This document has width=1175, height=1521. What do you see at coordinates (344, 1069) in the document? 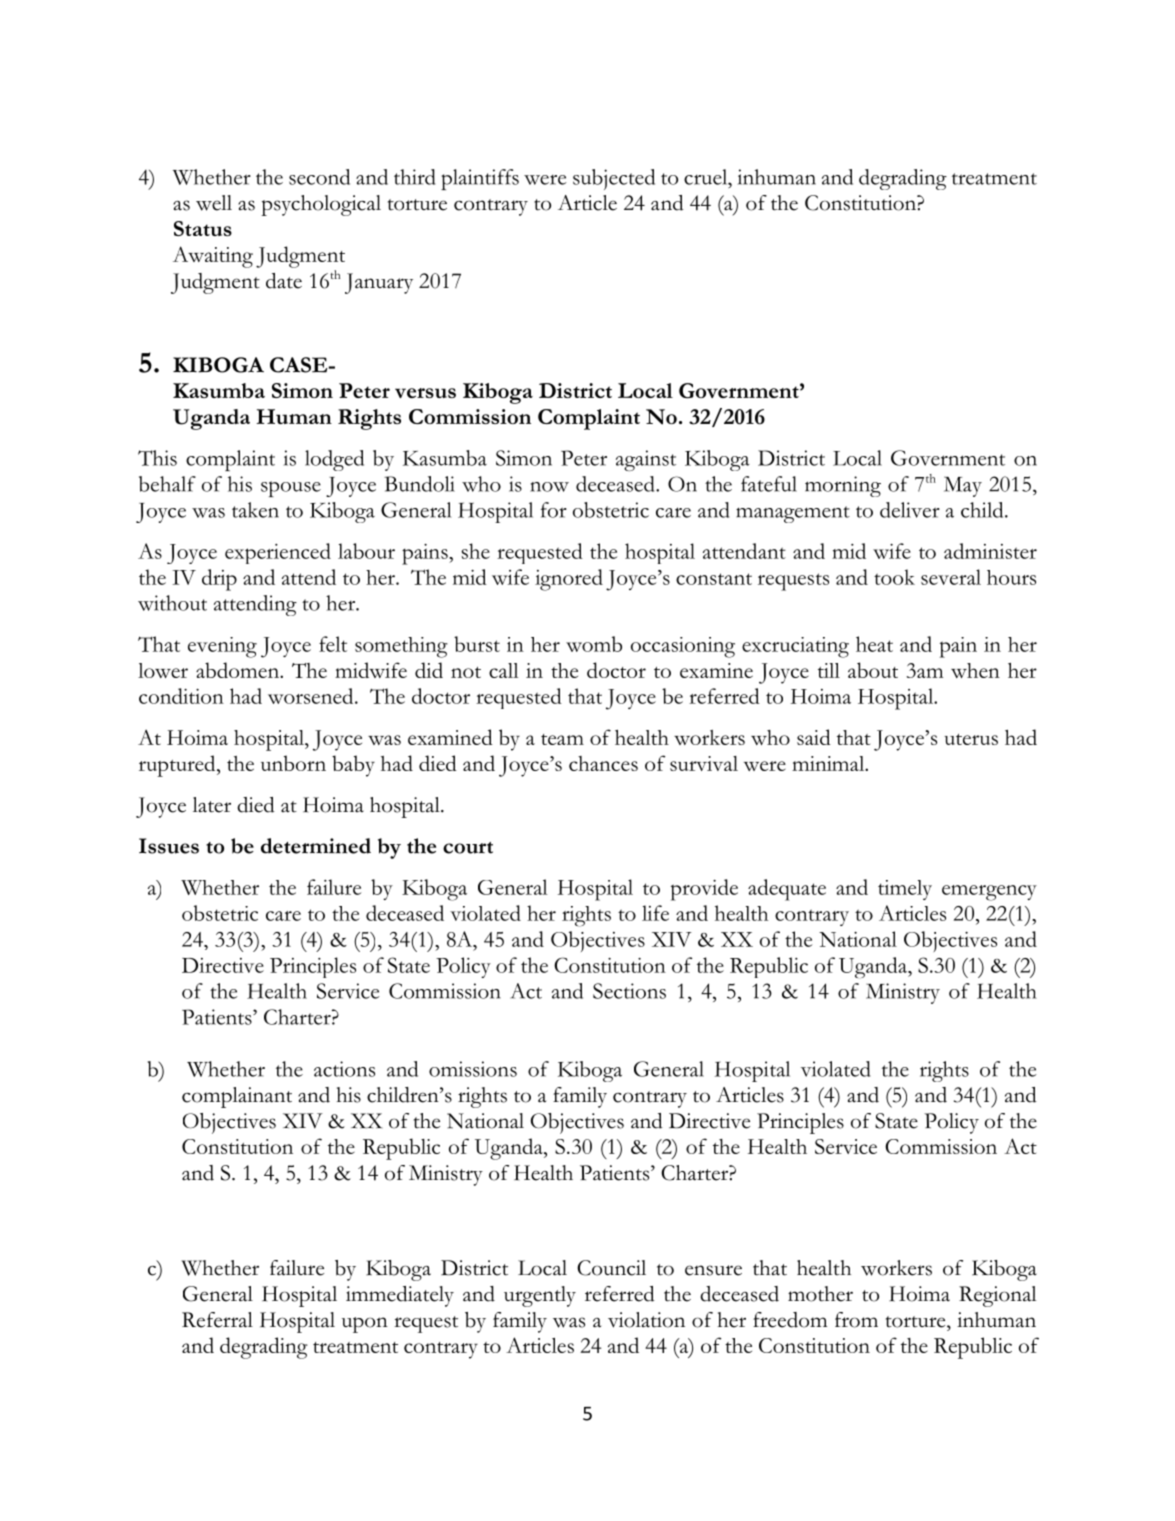
I see `actions` at bounding box center [344, 1069].
